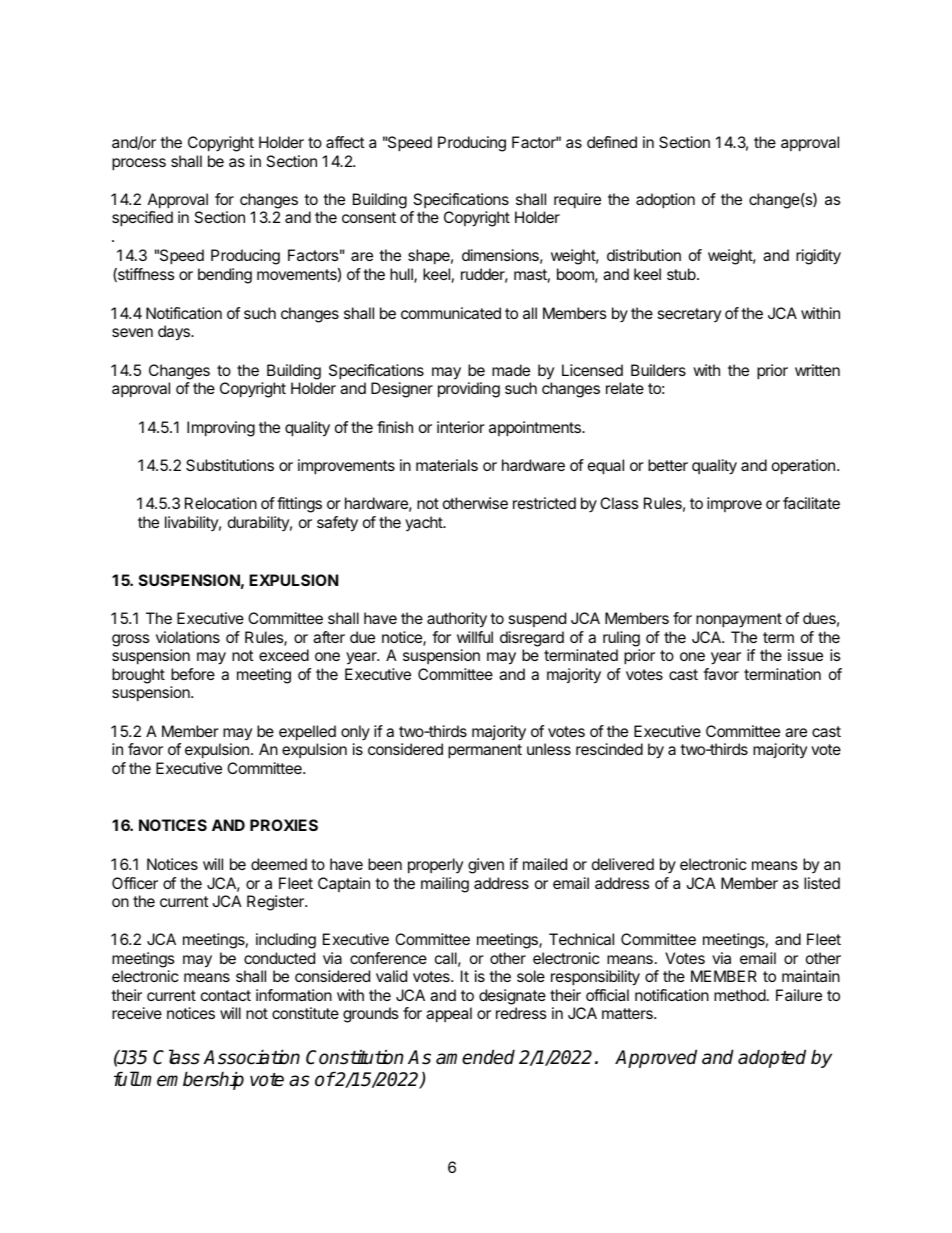 This page has width=952, height=1233. Describe the element at coordinates (457, 620) in the page. I see `authority` at that location.
